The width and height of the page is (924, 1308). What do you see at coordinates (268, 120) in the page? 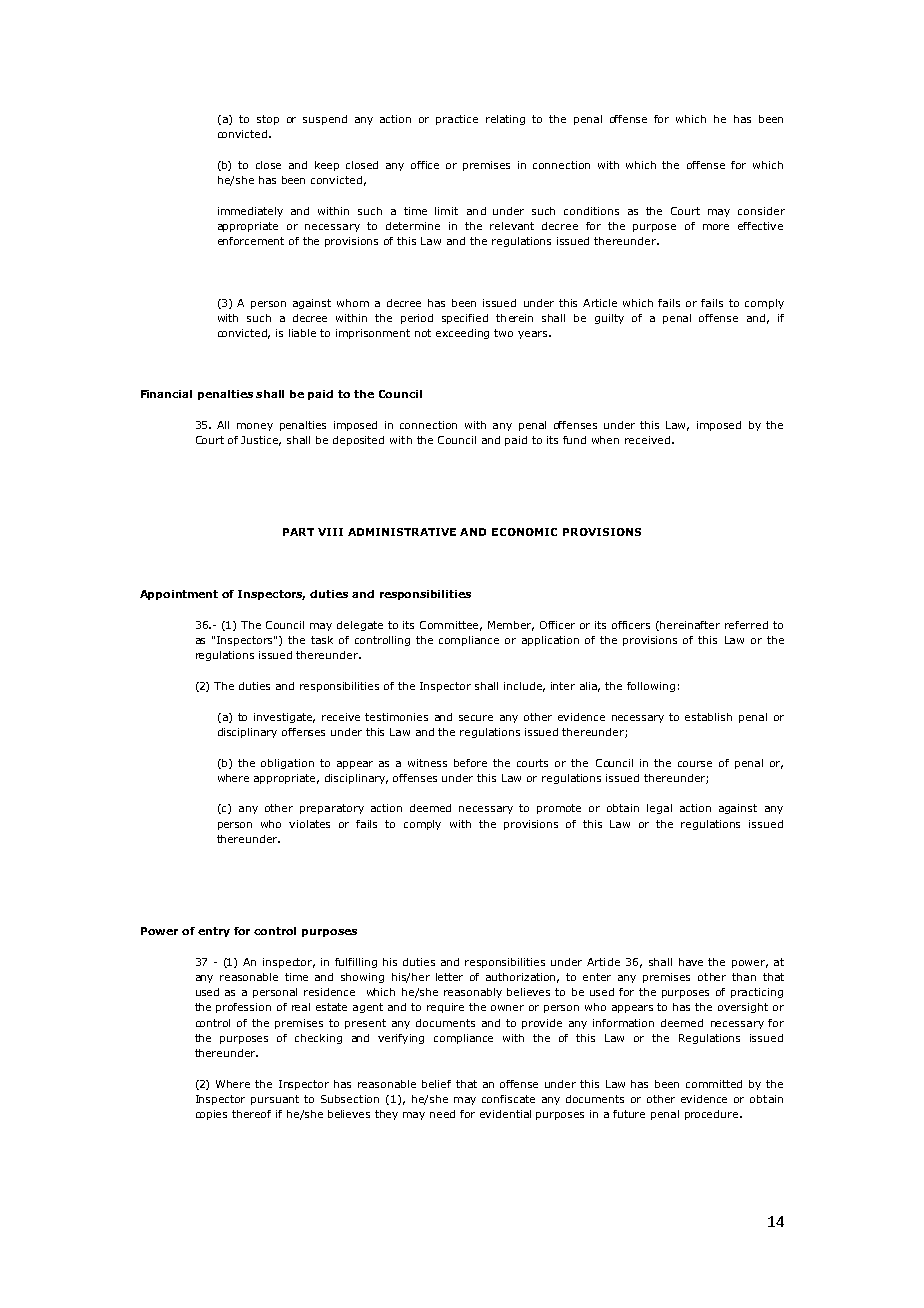
I see `stop` at bounding box center [268, 120].
